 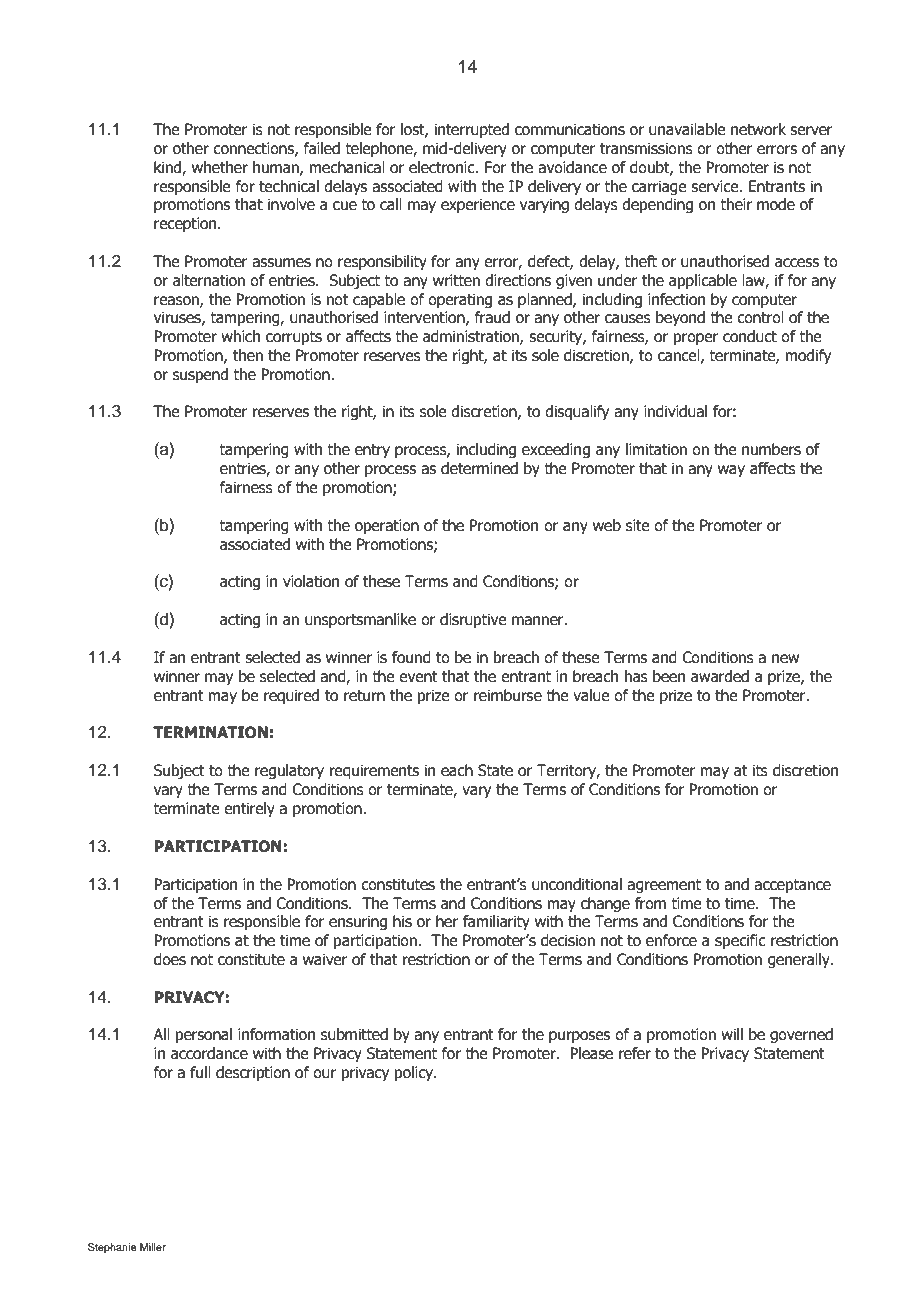 I want to click on event, so click(x=418, y=677).
